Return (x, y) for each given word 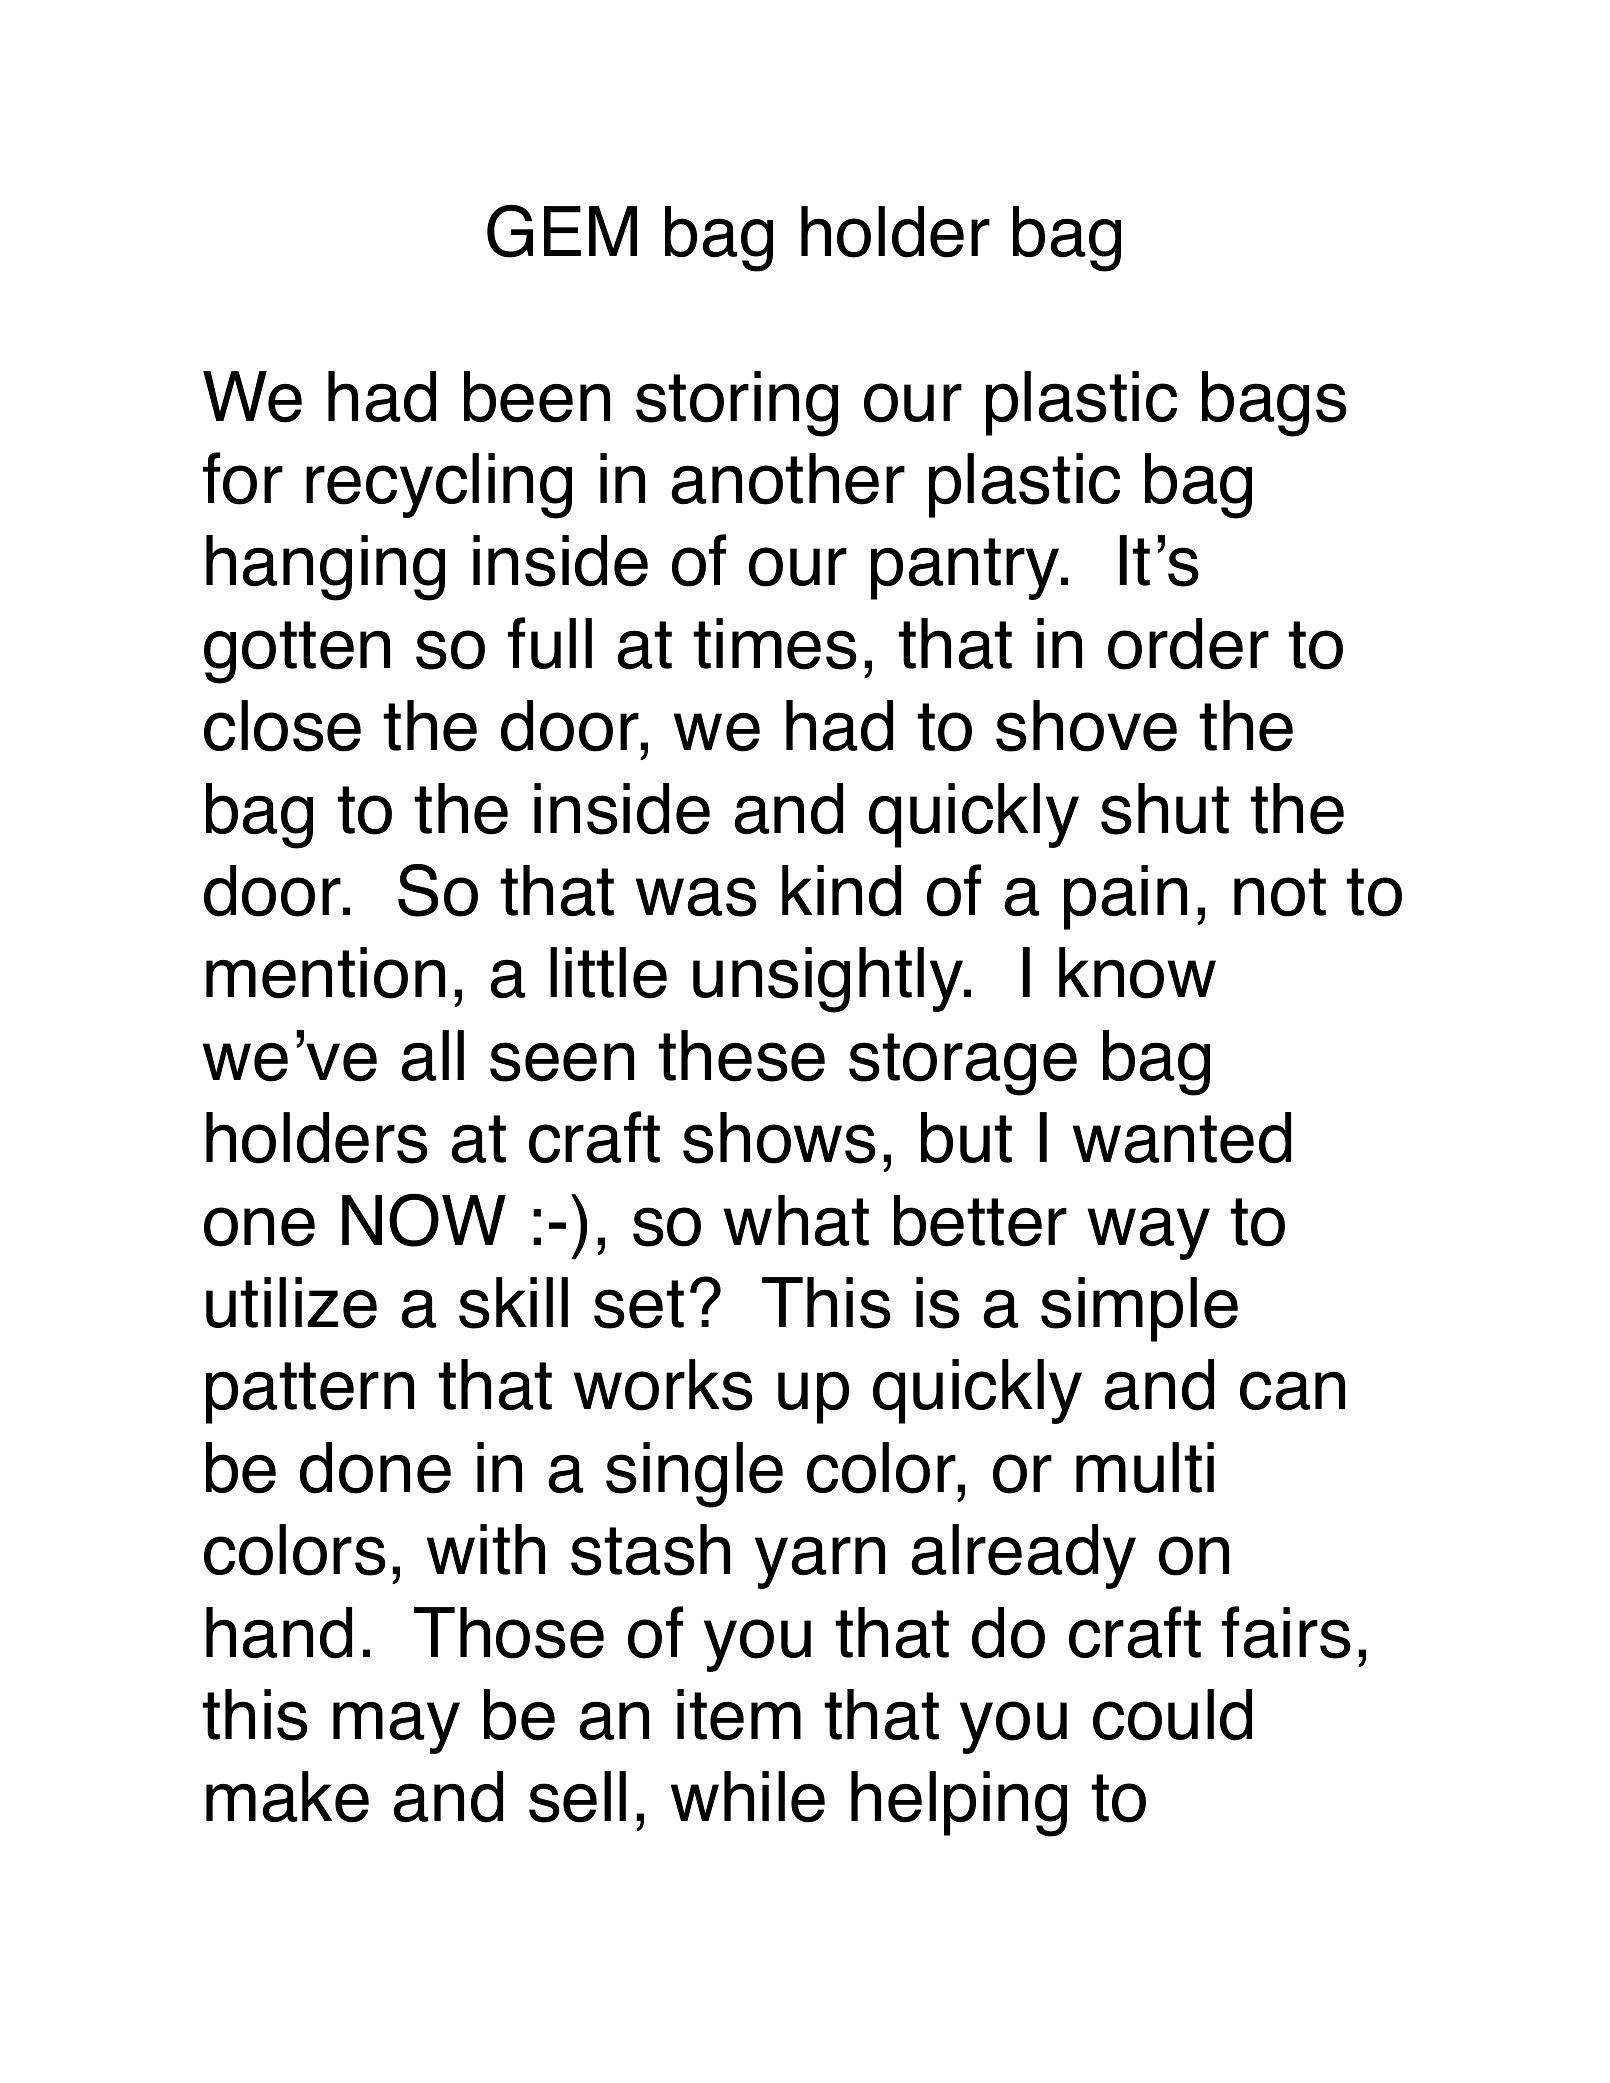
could (1172, 1715)
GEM (562, 231)
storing (737, 404)
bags (1274, 404)
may (396, 1727)
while (748, 1797)
